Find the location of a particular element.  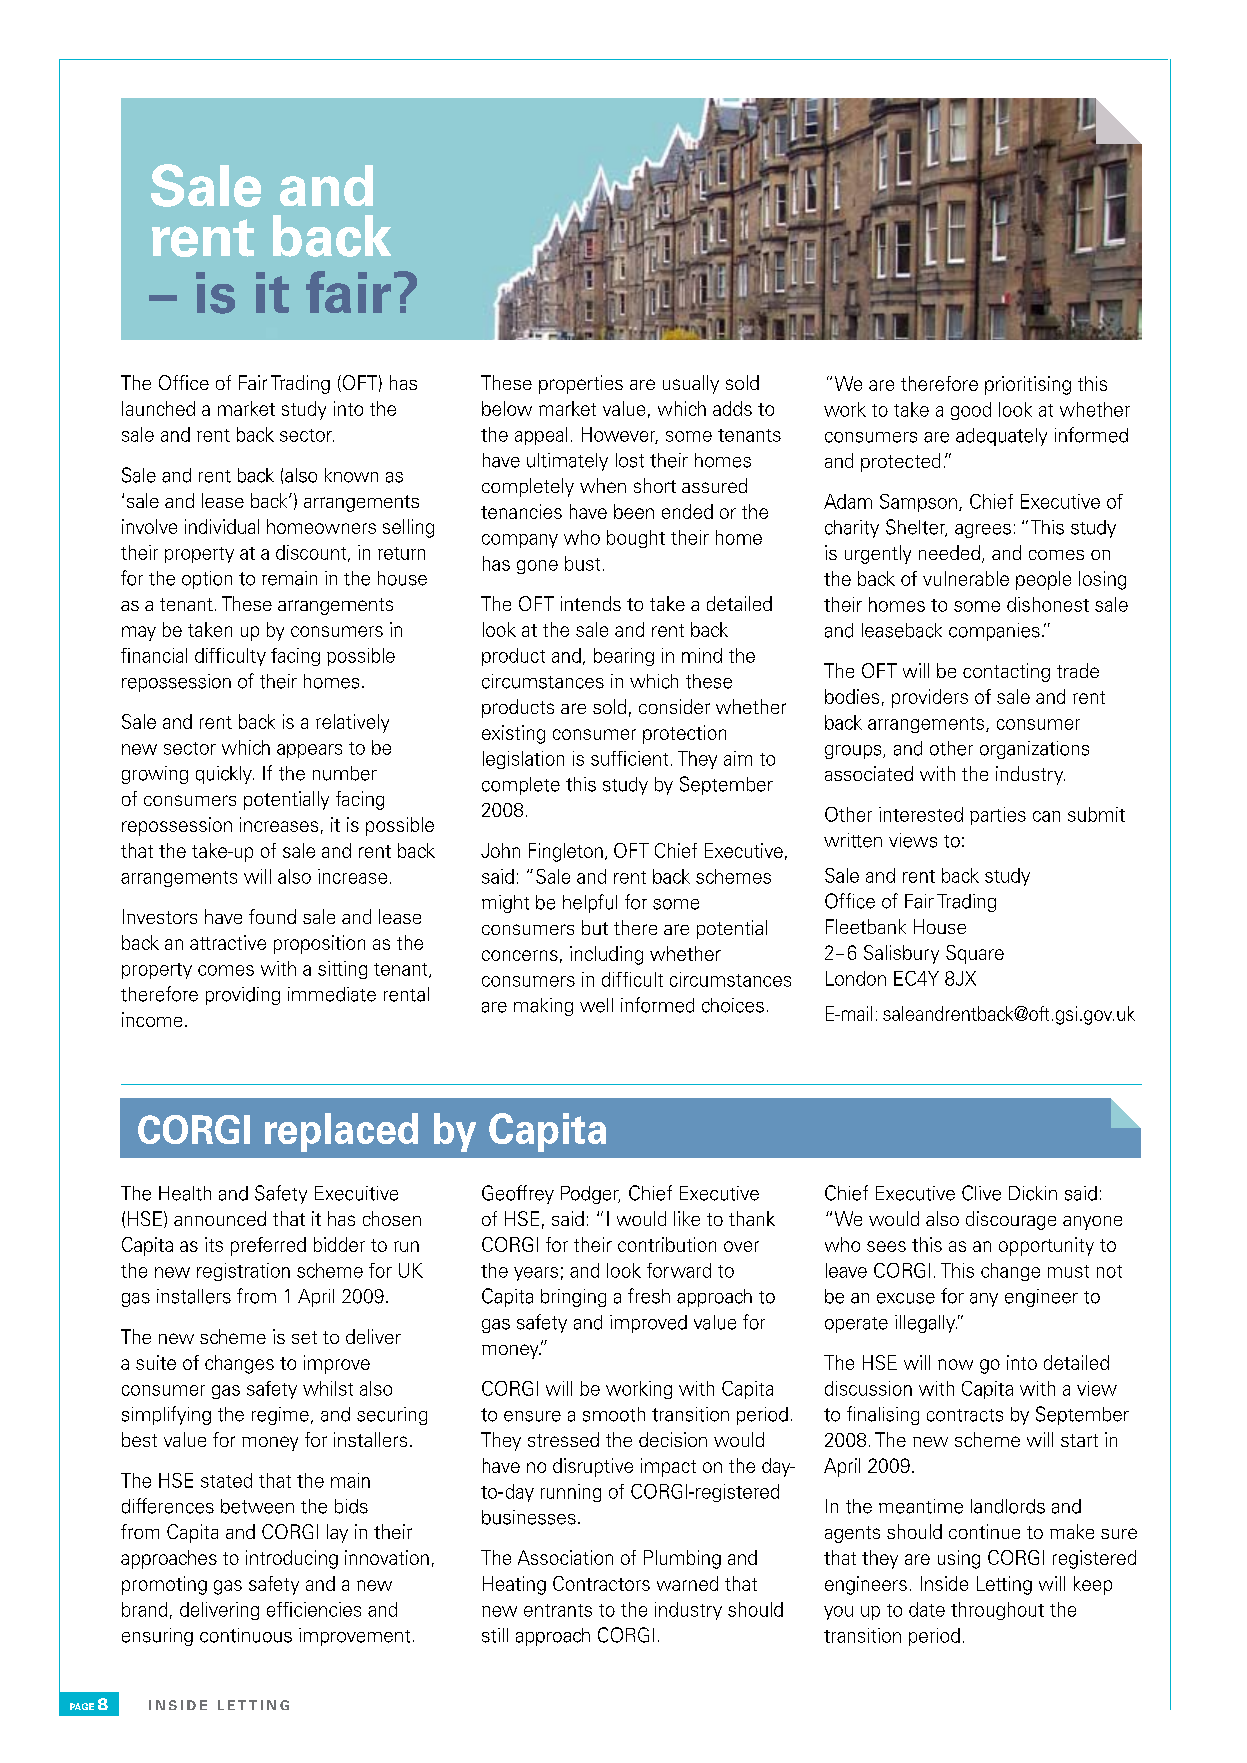

well is located at coordinates (596, 1005).
